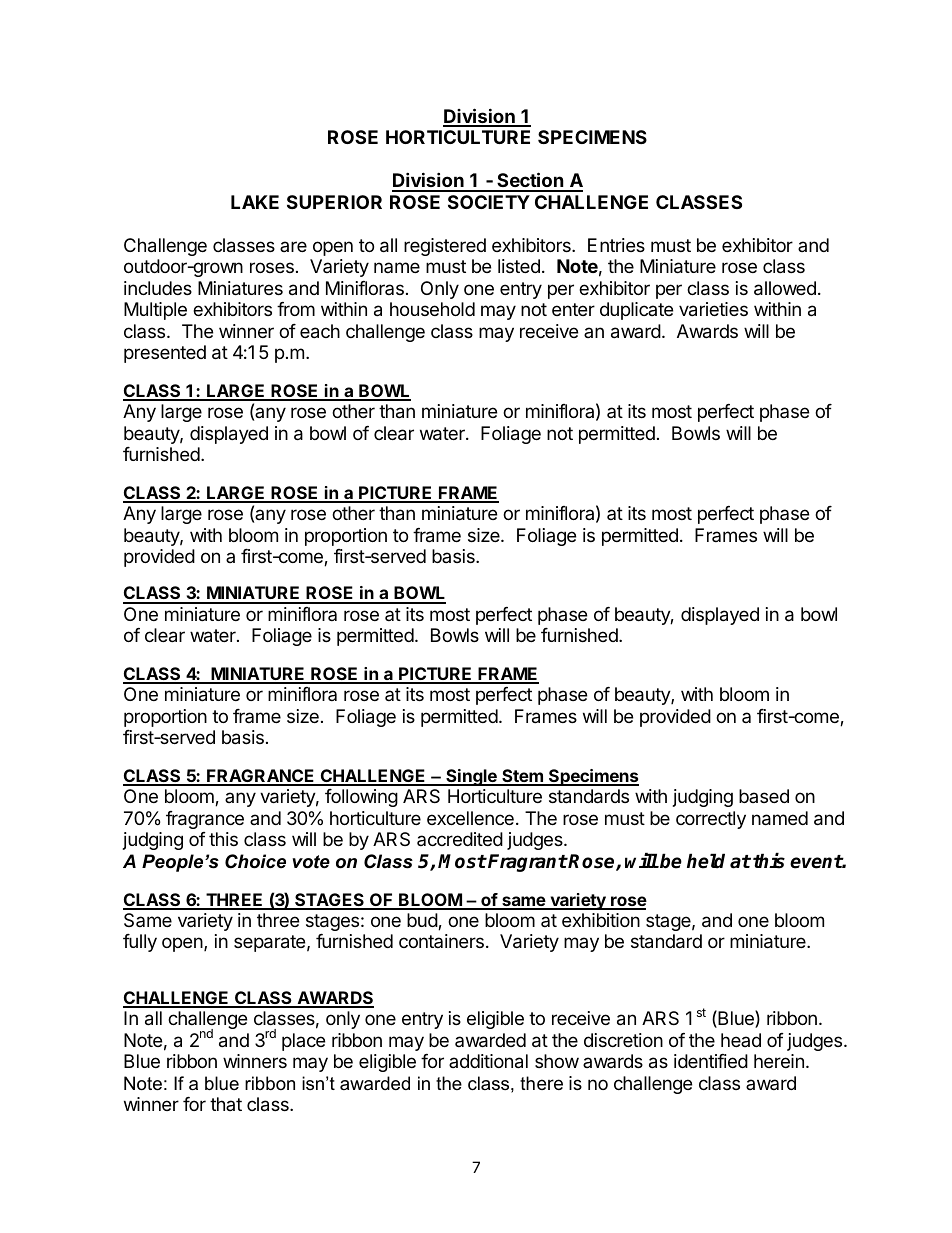 This screenshot has width=952, height=1233. What do you see at coordinates (471, 777) in the screenshot?
I see `Single` at bounding box center [471, 777].
